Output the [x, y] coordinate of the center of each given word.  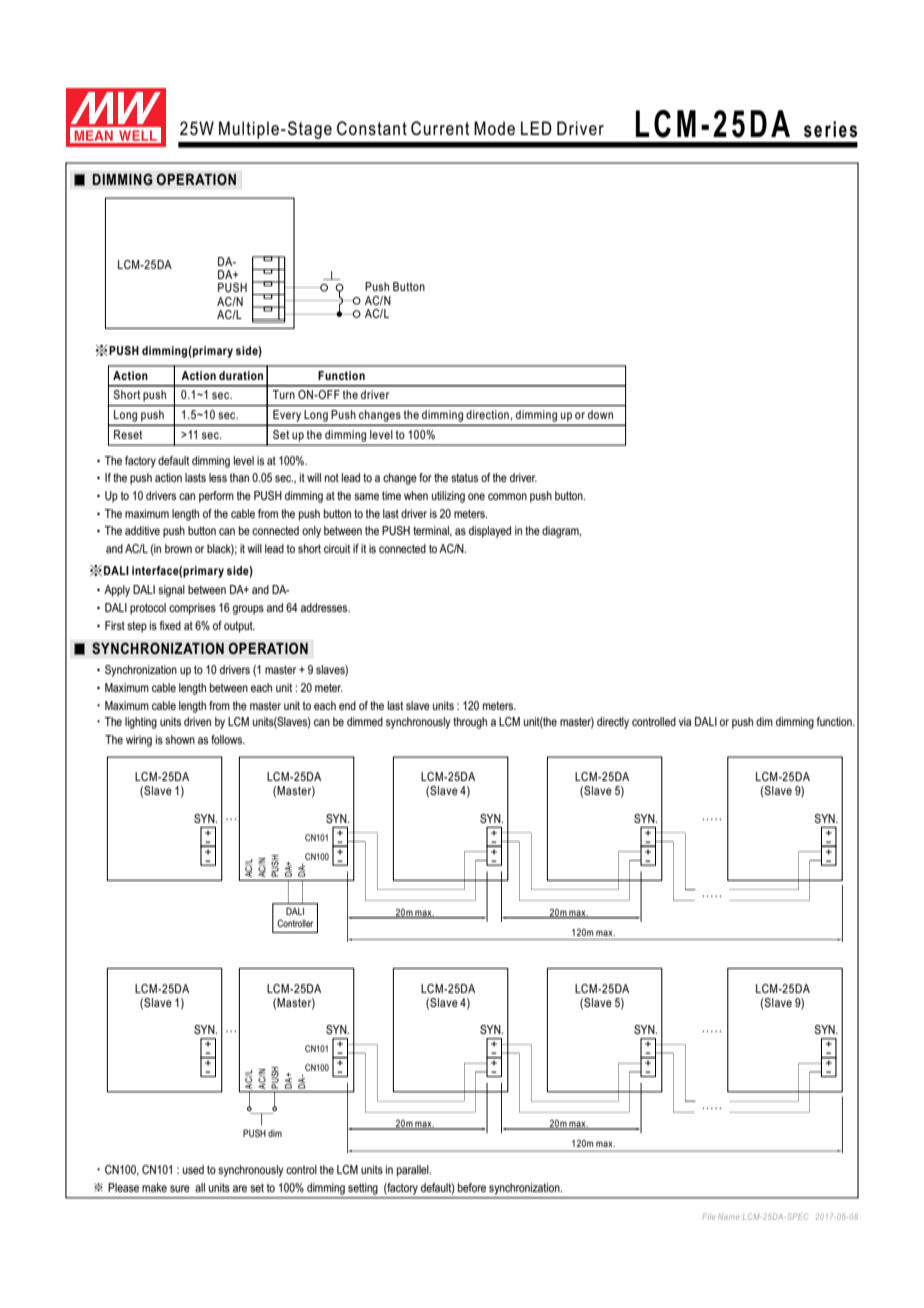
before [472, 1187]
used [193, 1169]
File [709, 1216]
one [476, 496]
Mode [494, 128]
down [600, 414]
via [685, 721]
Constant [372, 128]
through [470, 723]
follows [228, 739]
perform [216, 497]
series [830, 129]
